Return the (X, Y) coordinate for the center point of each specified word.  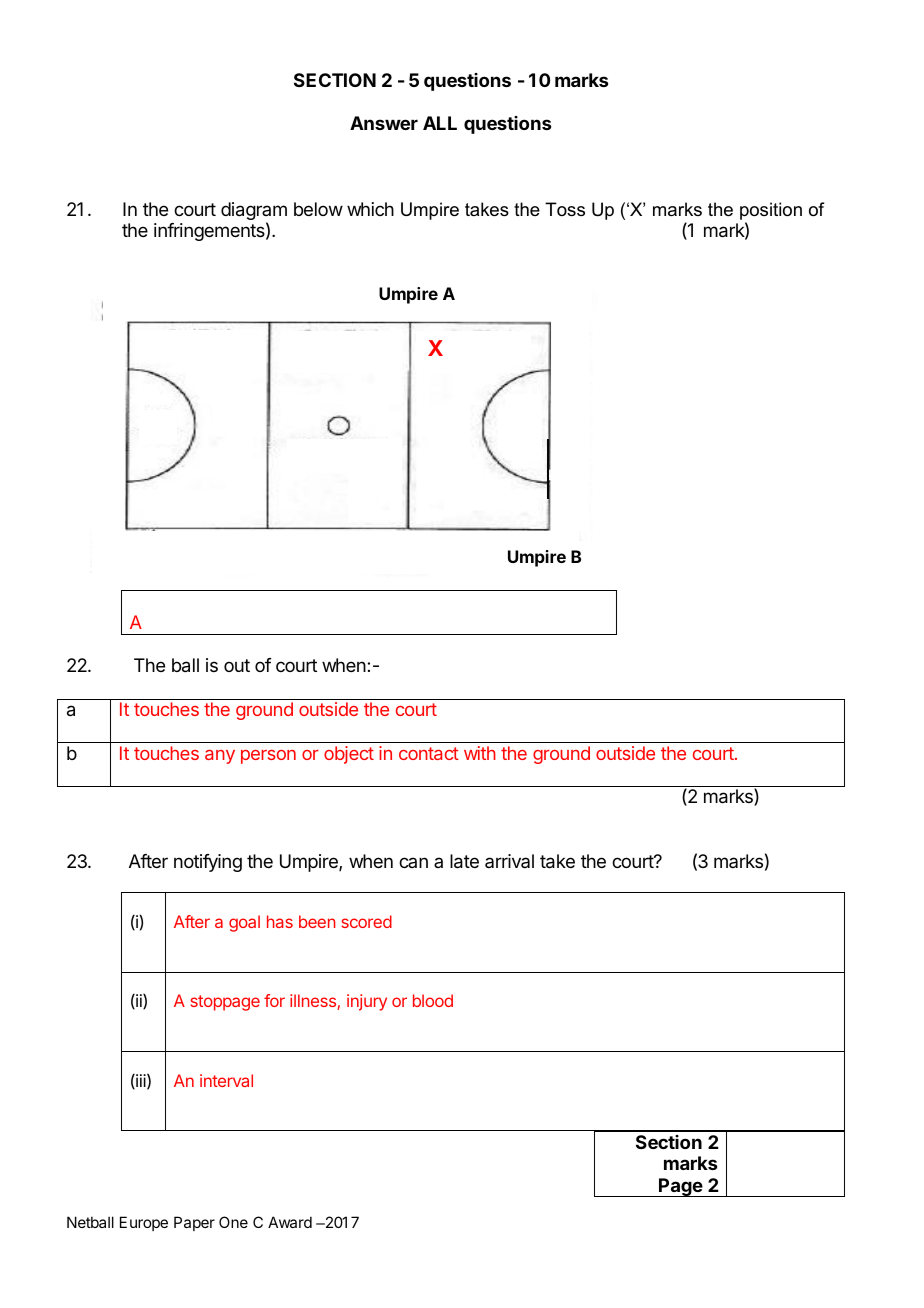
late (464, 861)
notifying (208, 863)
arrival (509, 861)
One (233, 1222)
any (220, 757)
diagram (254, 212)
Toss (565, 209)
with (480, 753)
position (771, 211)
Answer (384, 123)
